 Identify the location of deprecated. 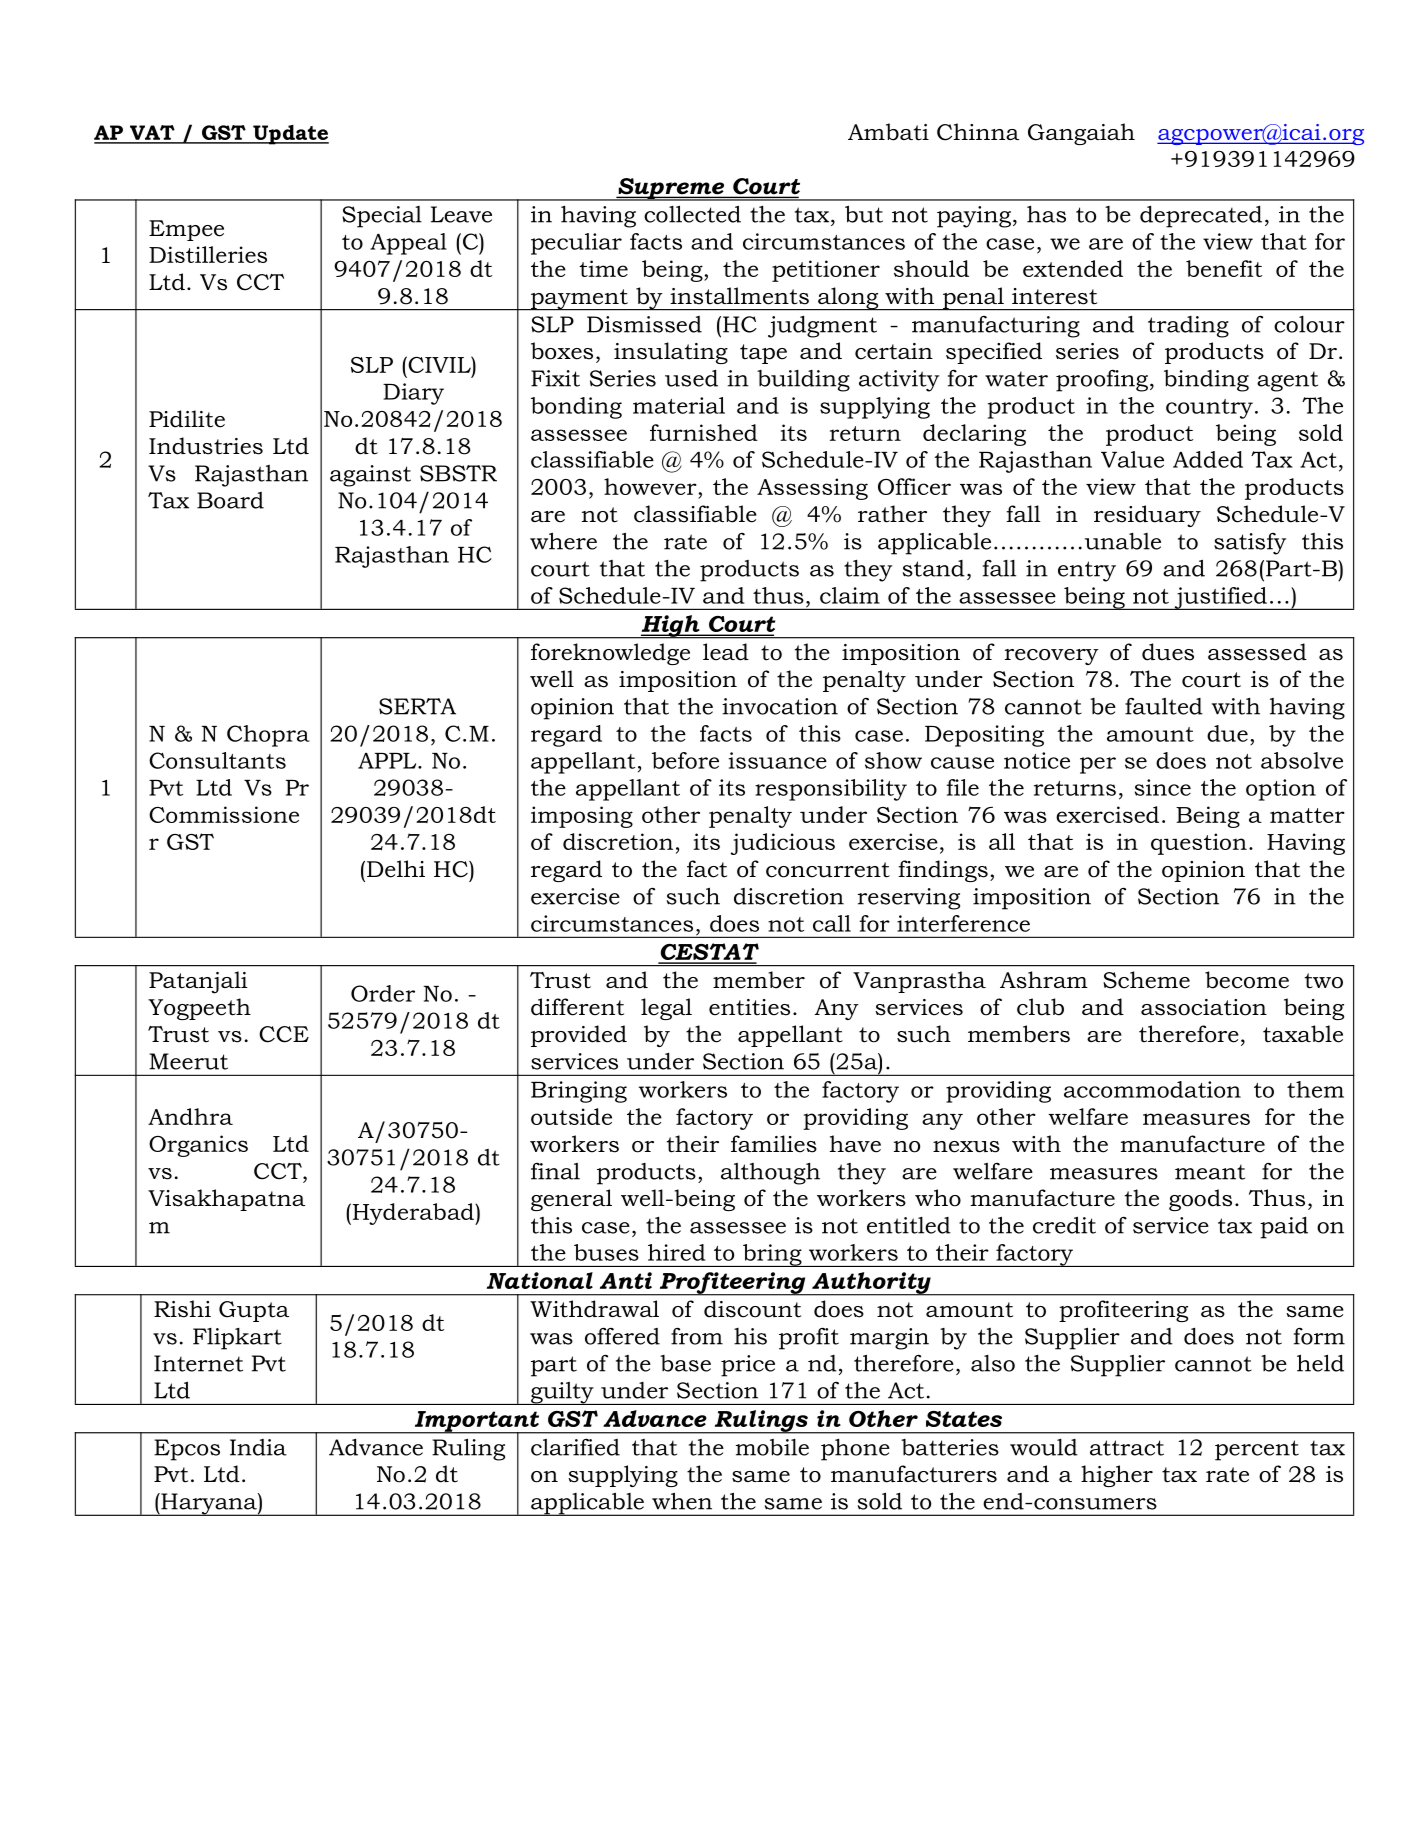
(1201, 216).
